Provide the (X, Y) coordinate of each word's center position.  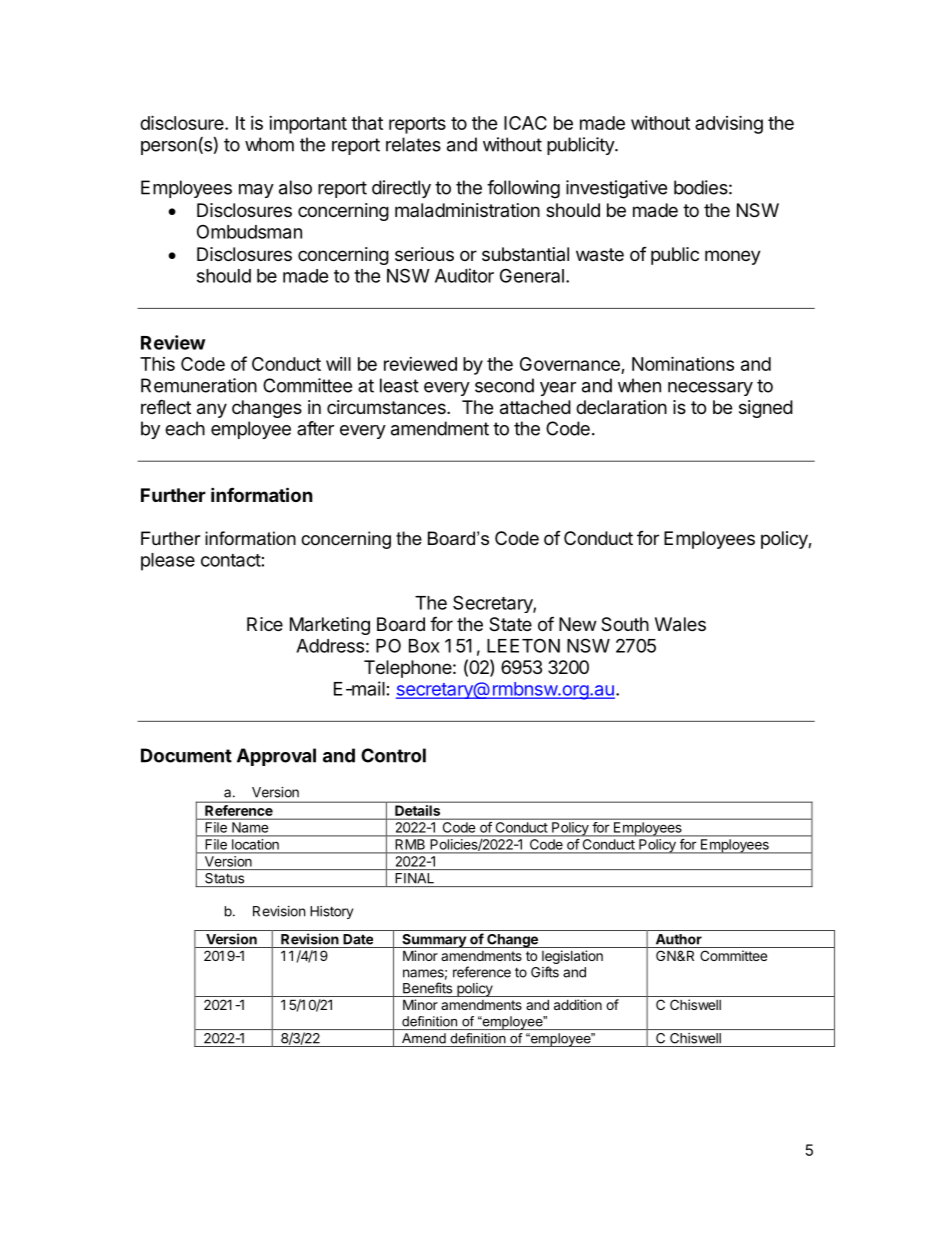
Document (186, 755)
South (625, 624)
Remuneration (199, 385)
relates (413, 144)
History (331, 912)
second (504, 385)
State (510, 624)
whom (269, 144)
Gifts (545, 972)
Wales (680, 624)
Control (393, 755)
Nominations (683, 363)
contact (231, 560)
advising (729, 124)
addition (578, 1004)
